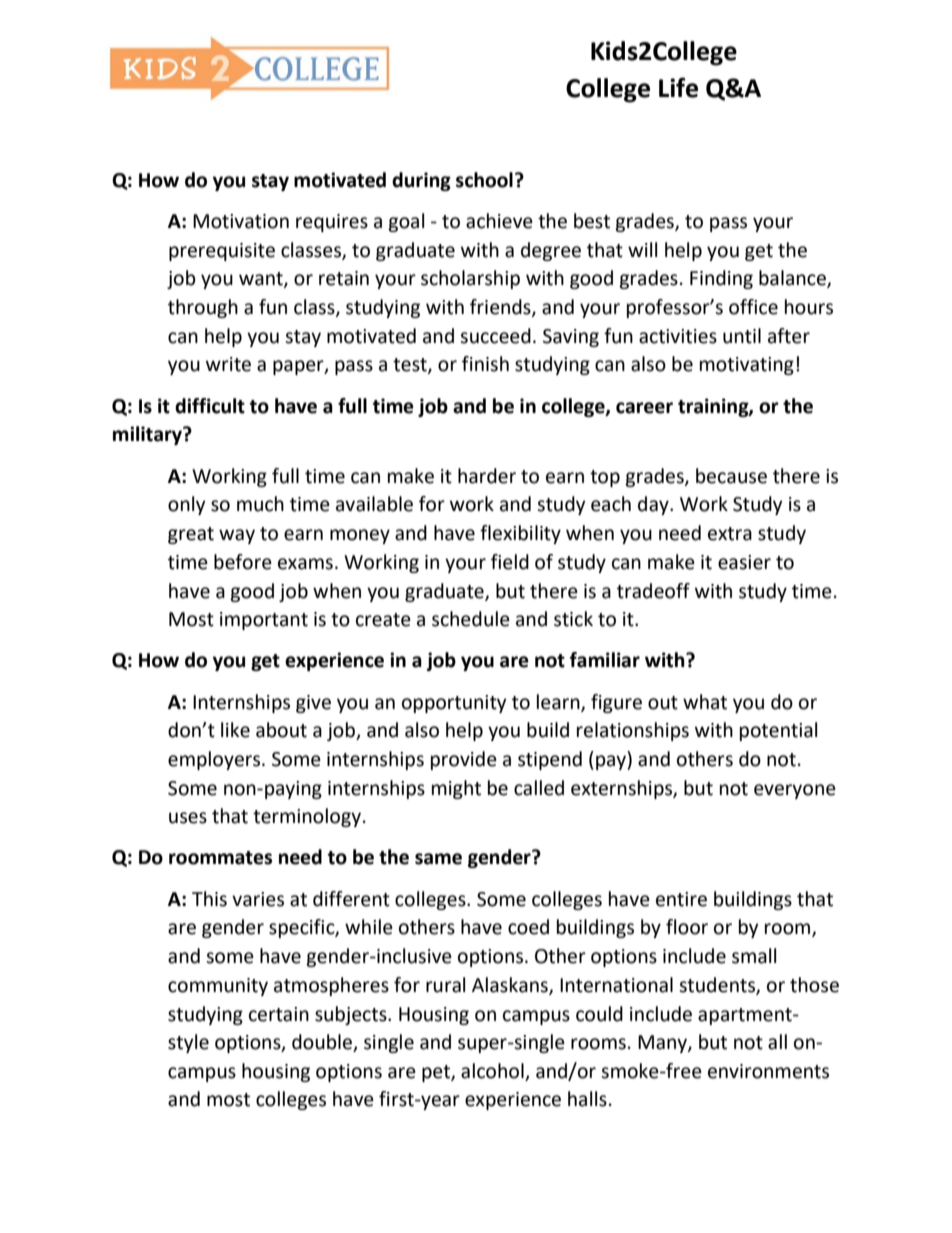 Image resolution: width=952 pixels, height=1233 pixels. What do you see at coordinates (279, 1014) in the image?
I see `certain` at bounding box center [279, 1014].
